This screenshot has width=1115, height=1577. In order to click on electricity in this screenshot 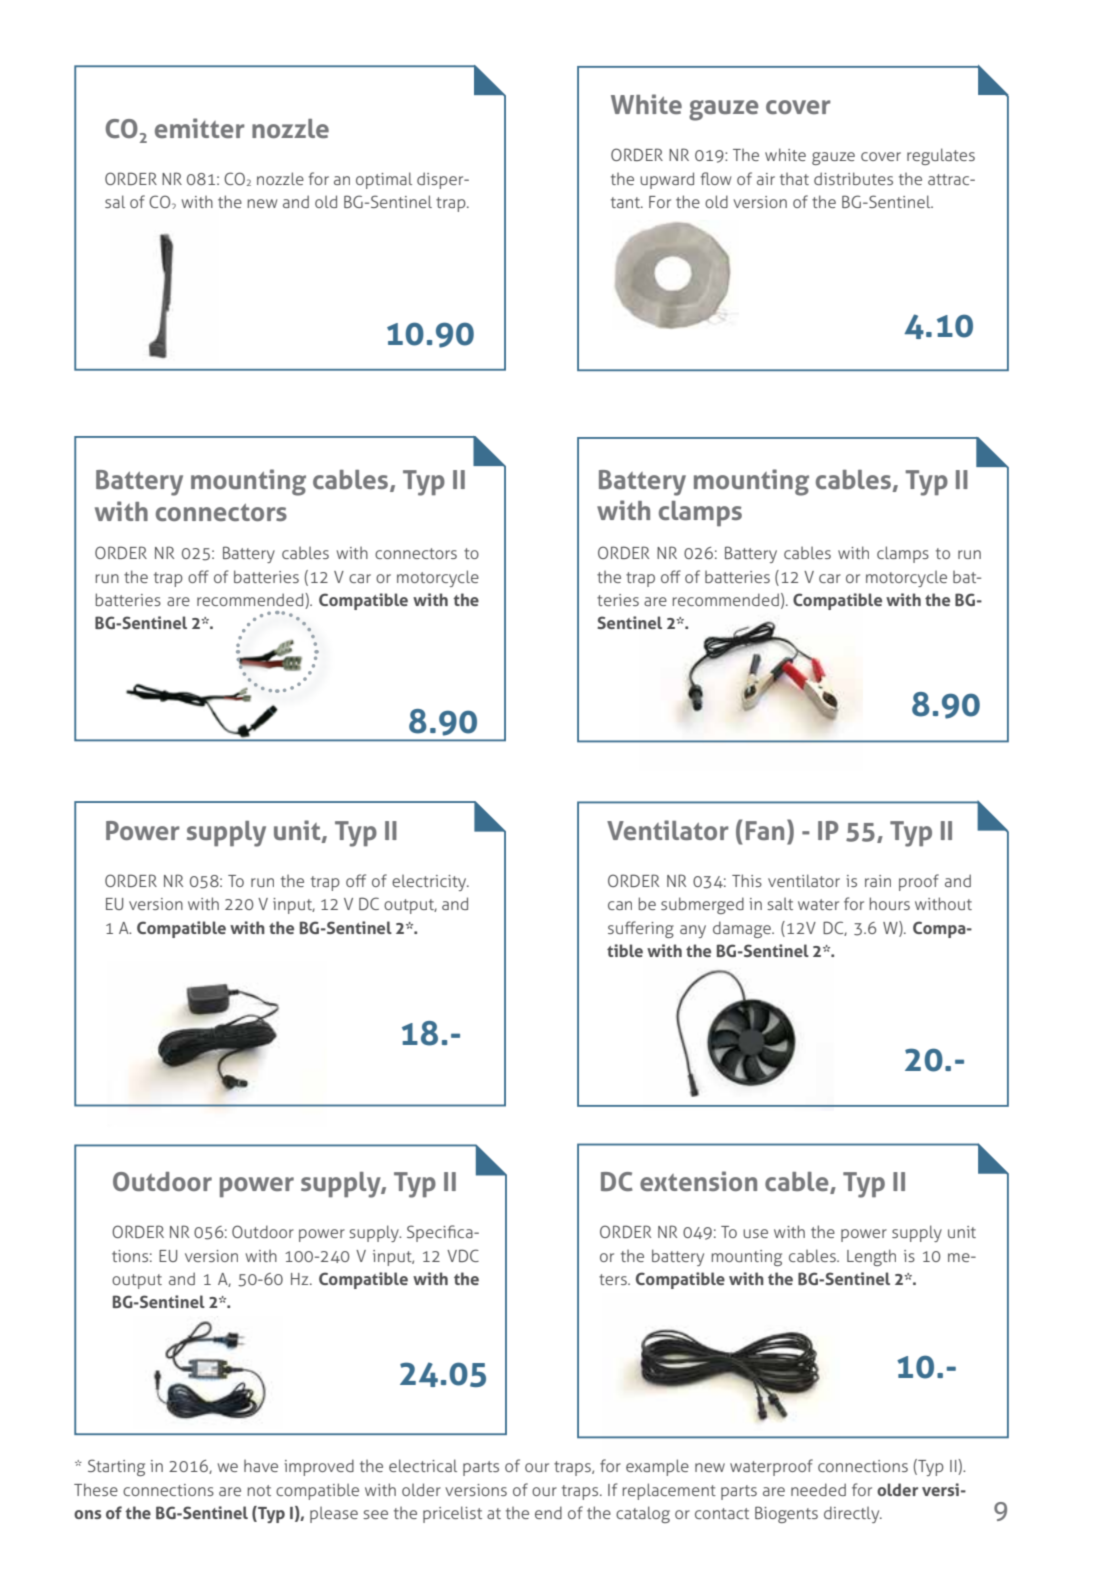, I will do `click(430, 883)`.
